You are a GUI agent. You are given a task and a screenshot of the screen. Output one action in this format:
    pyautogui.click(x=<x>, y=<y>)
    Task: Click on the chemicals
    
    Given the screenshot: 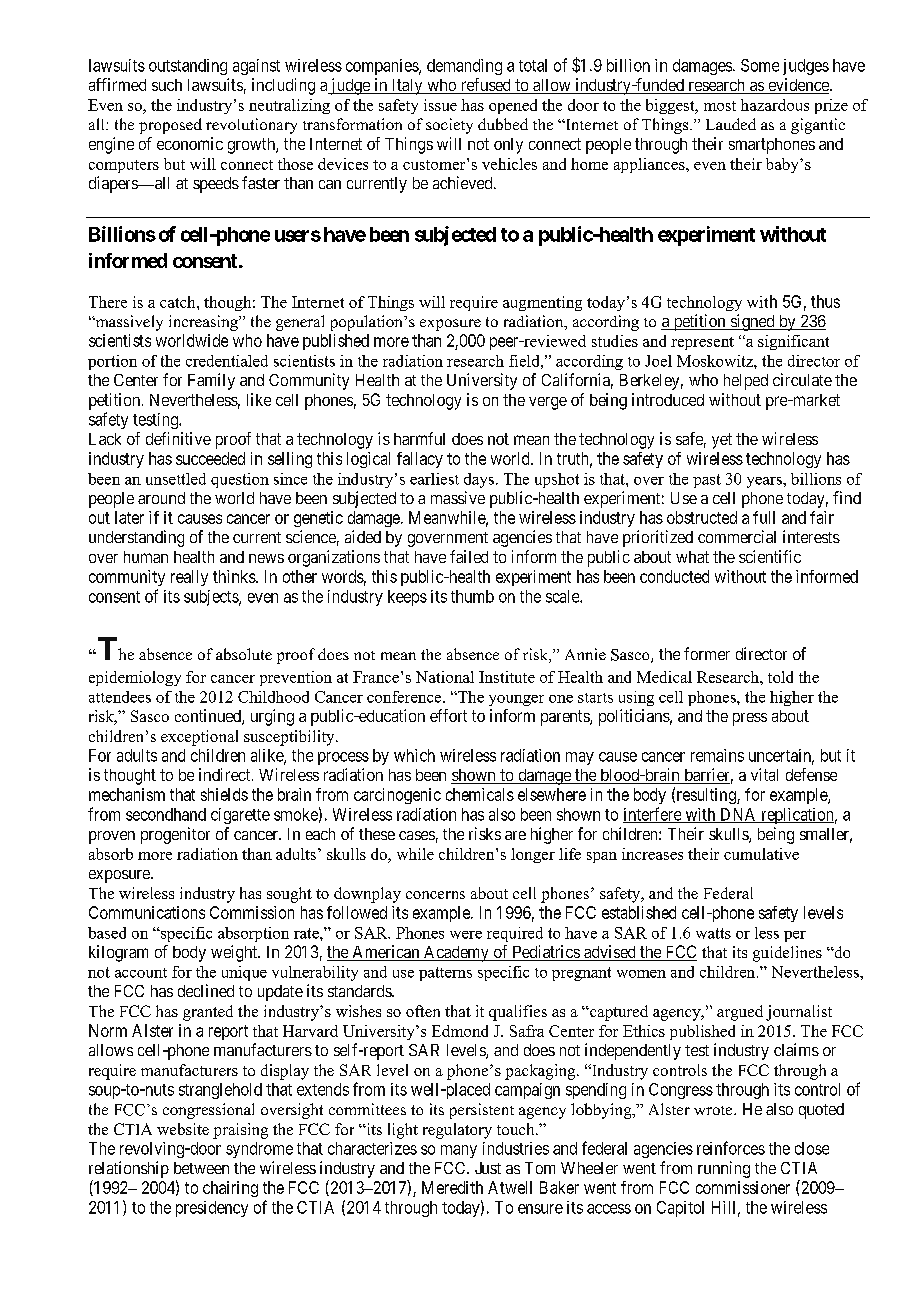 What is the action you would take?
    pyautogui.click(x=480, y=794)
